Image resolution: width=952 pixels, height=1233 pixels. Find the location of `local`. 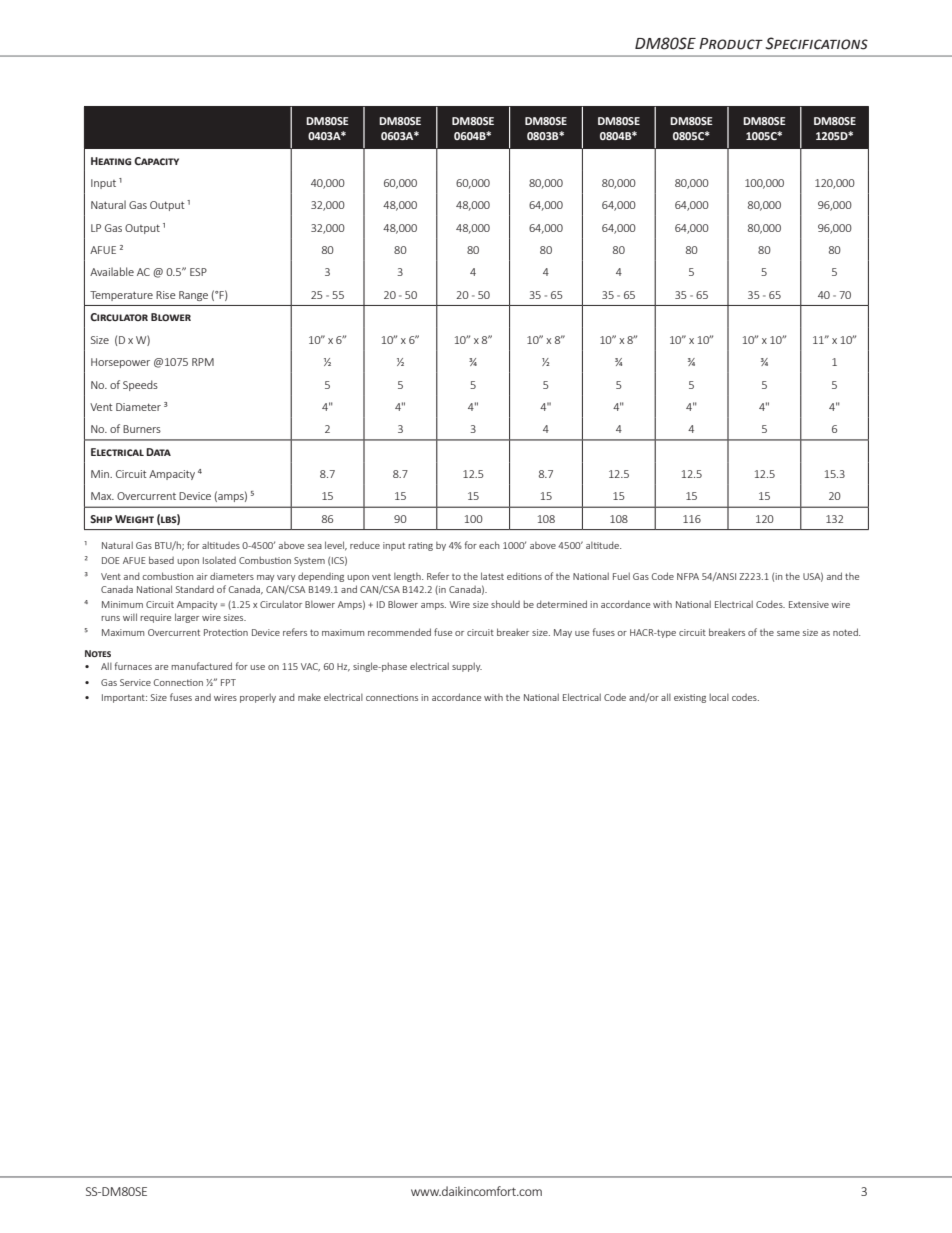

local is located at coordinates (719, 697).
